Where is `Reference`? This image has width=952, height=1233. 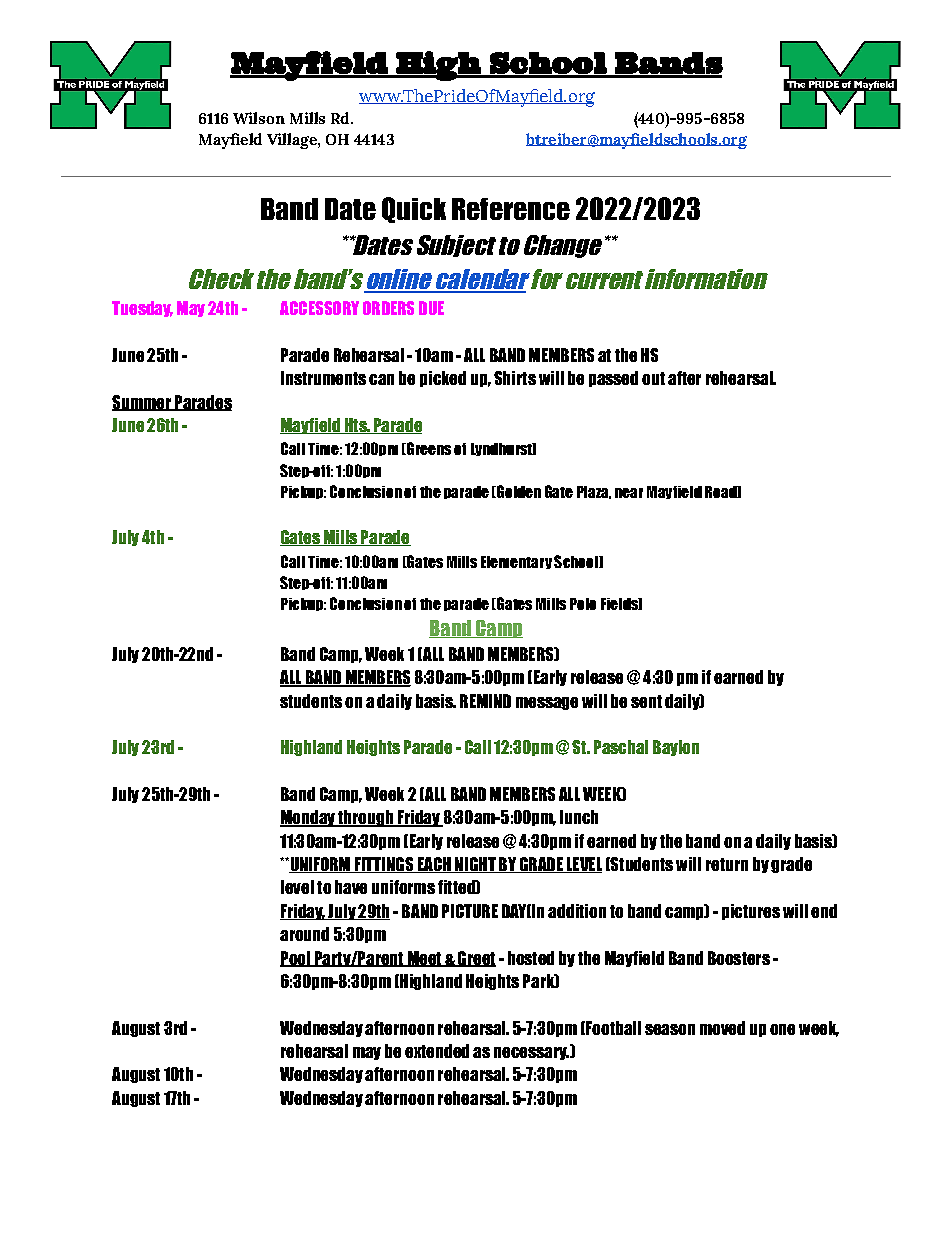
Reference is located at coordinates (511, 209).
